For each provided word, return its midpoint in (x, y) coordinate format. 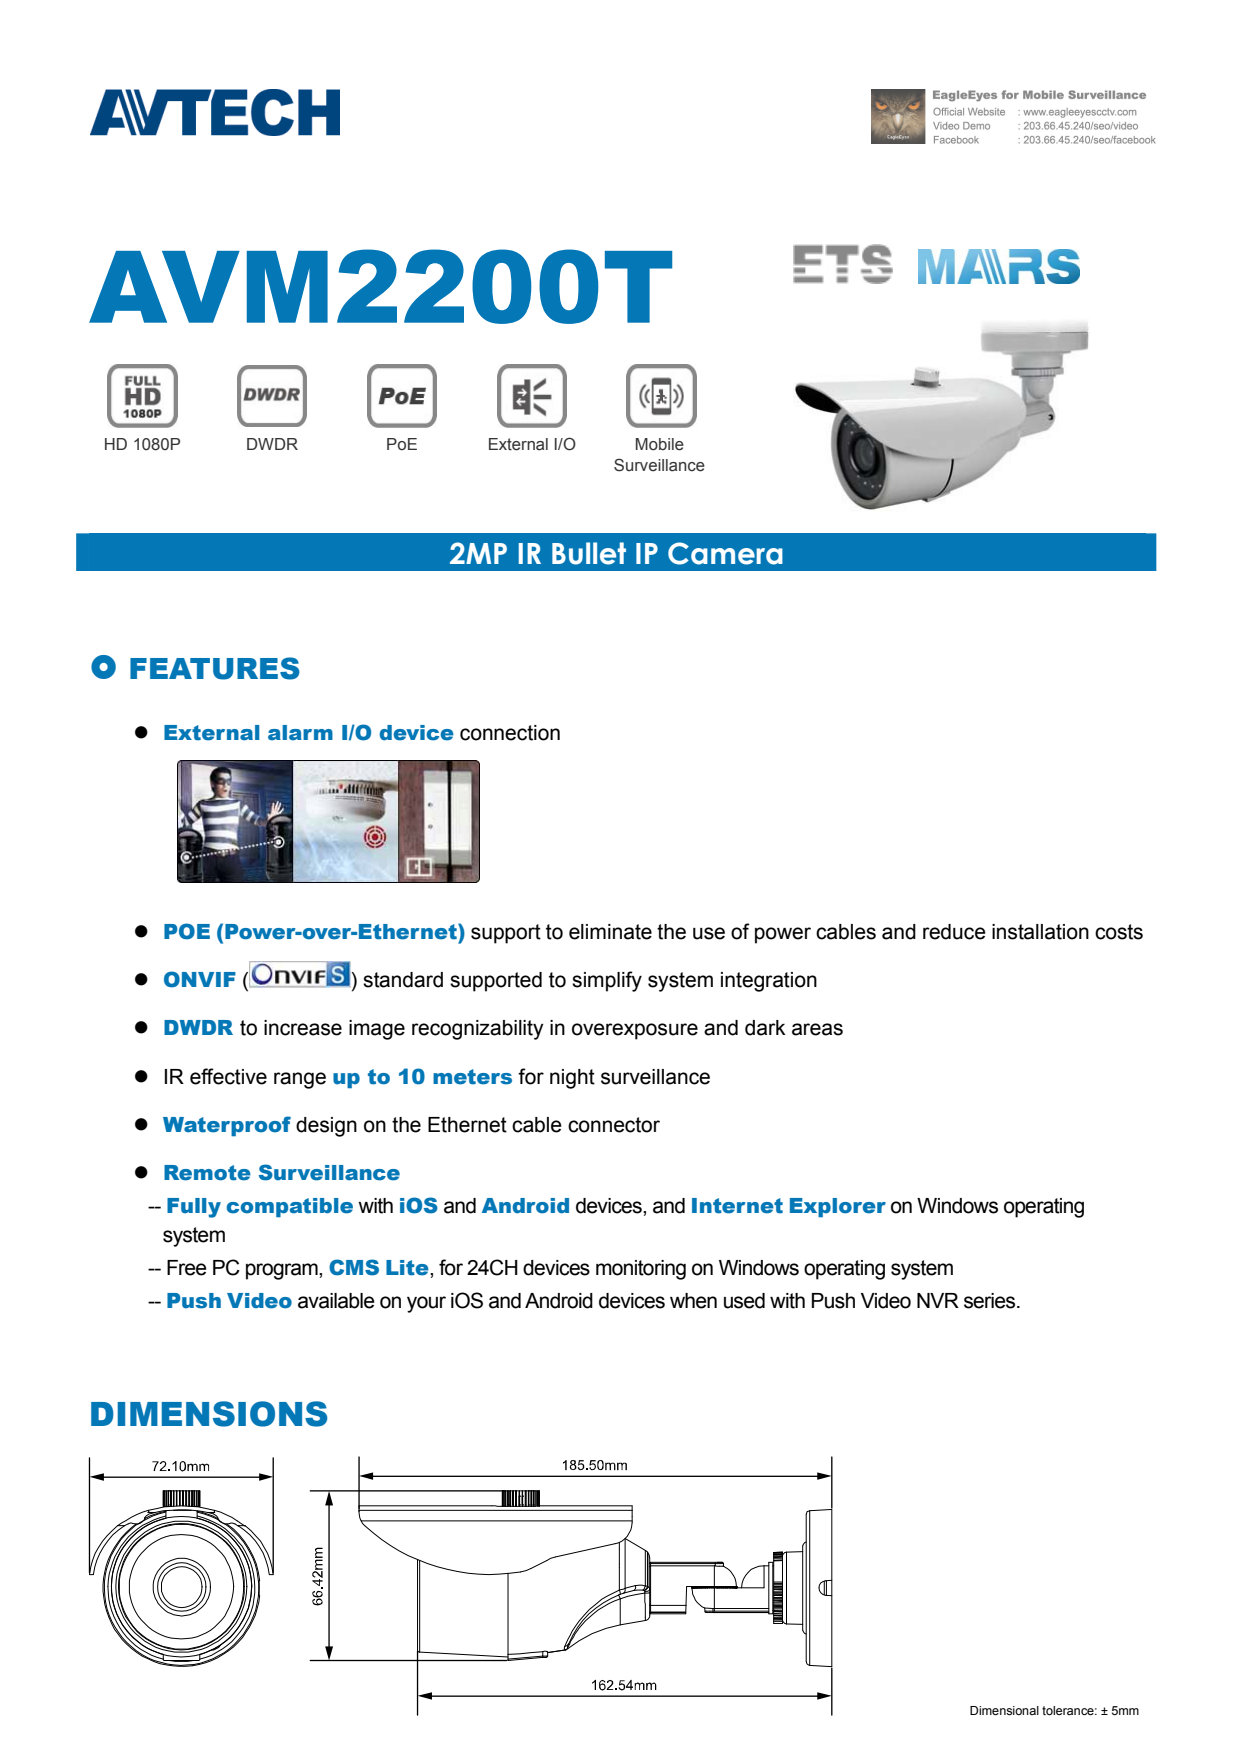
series (991, 1301)
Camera (725, 553)
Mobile (660, 444)
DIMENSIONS (209, 1414)
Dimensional (1004, 1711)
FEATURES (215, 668)
